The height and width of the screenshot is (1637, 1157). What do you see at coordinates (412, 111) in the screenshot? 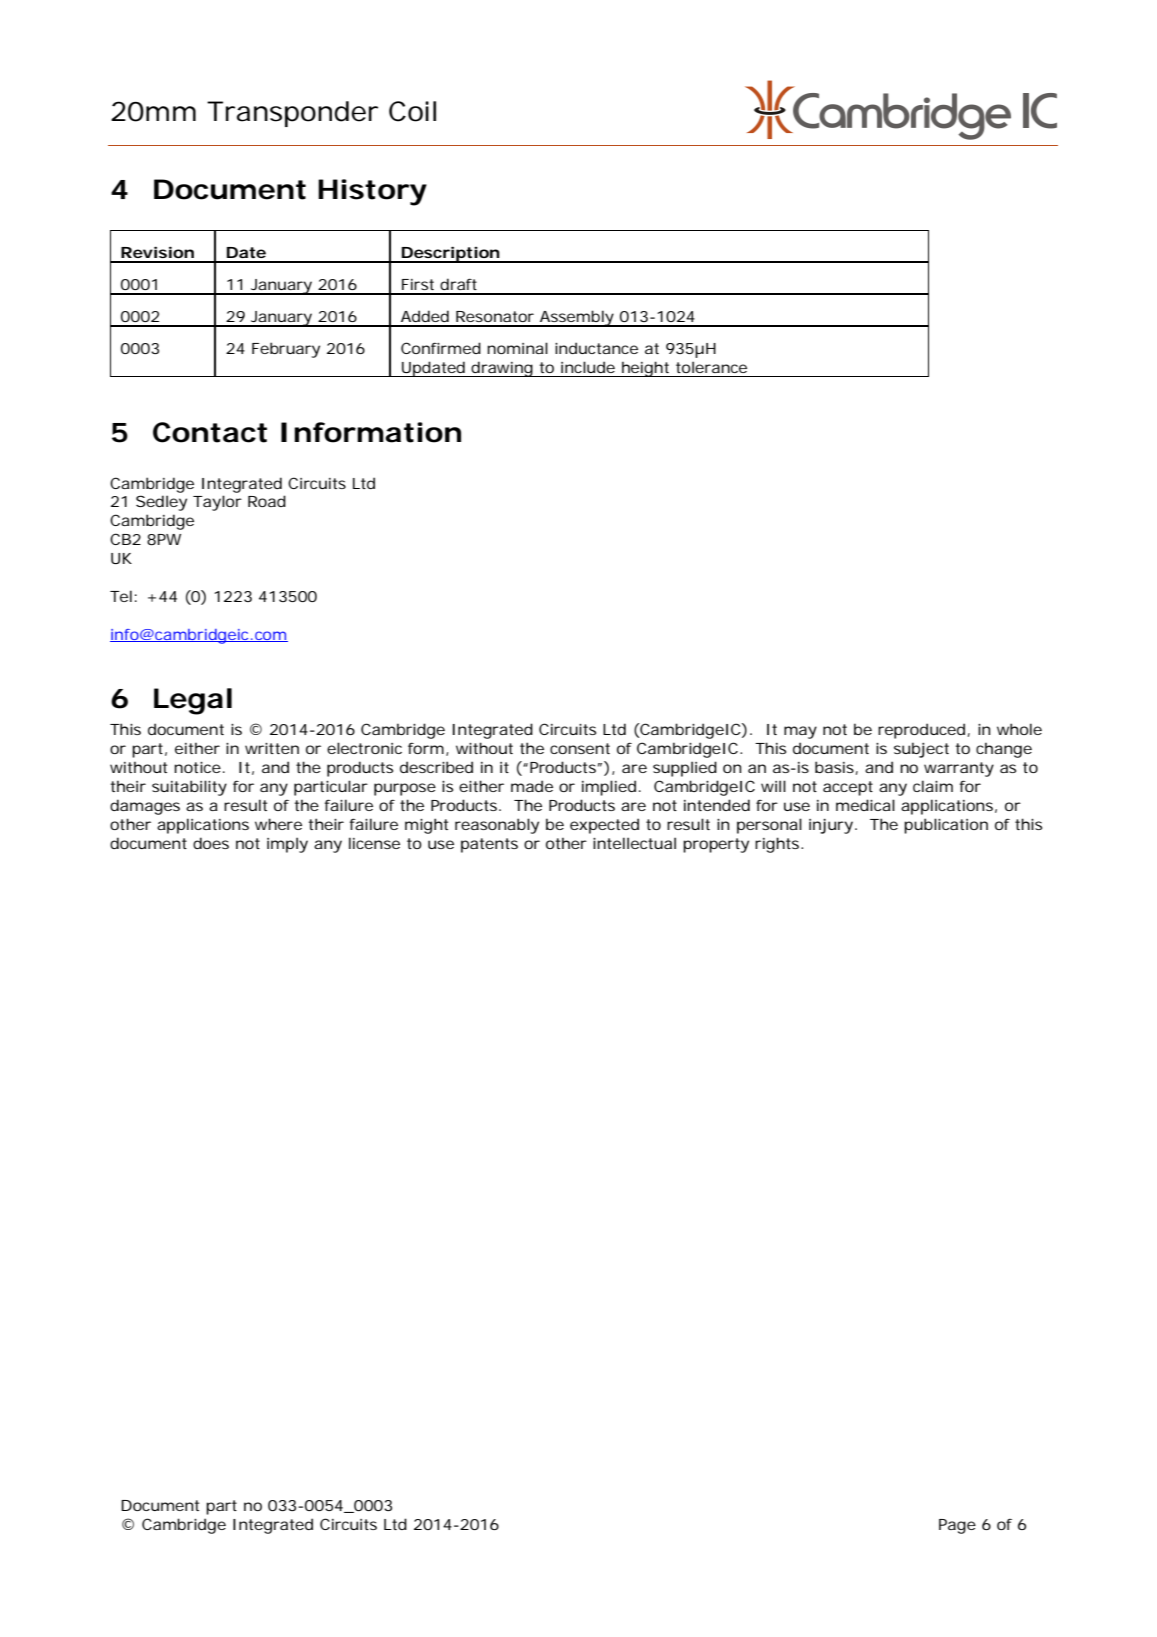
I see `Coil` at bounding box center [412, 111].
